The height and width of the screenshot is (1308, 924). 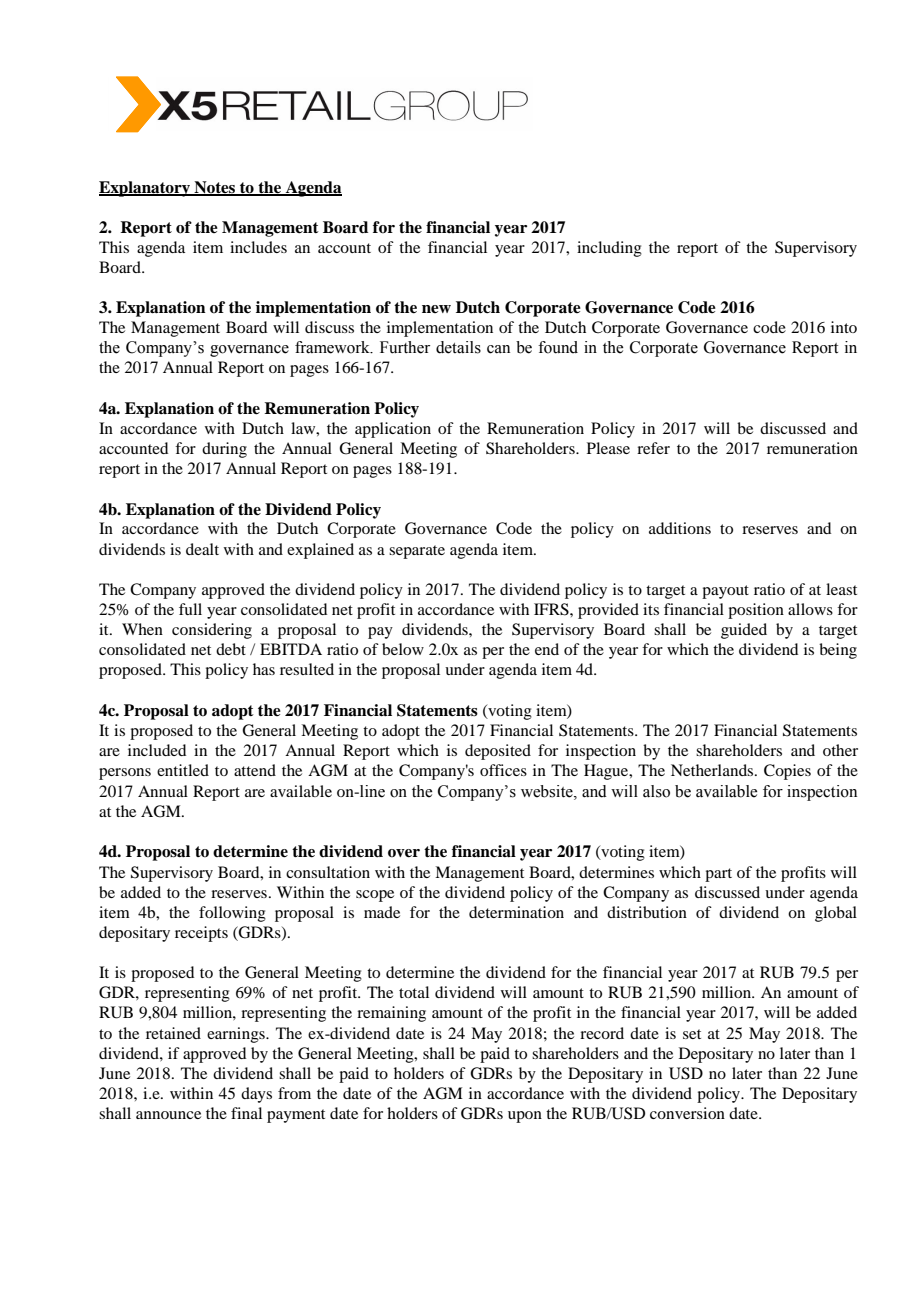 What do you see at coordinates (844, 327) in the screenshot?
I see `into` at bounding box center [844, 327].
